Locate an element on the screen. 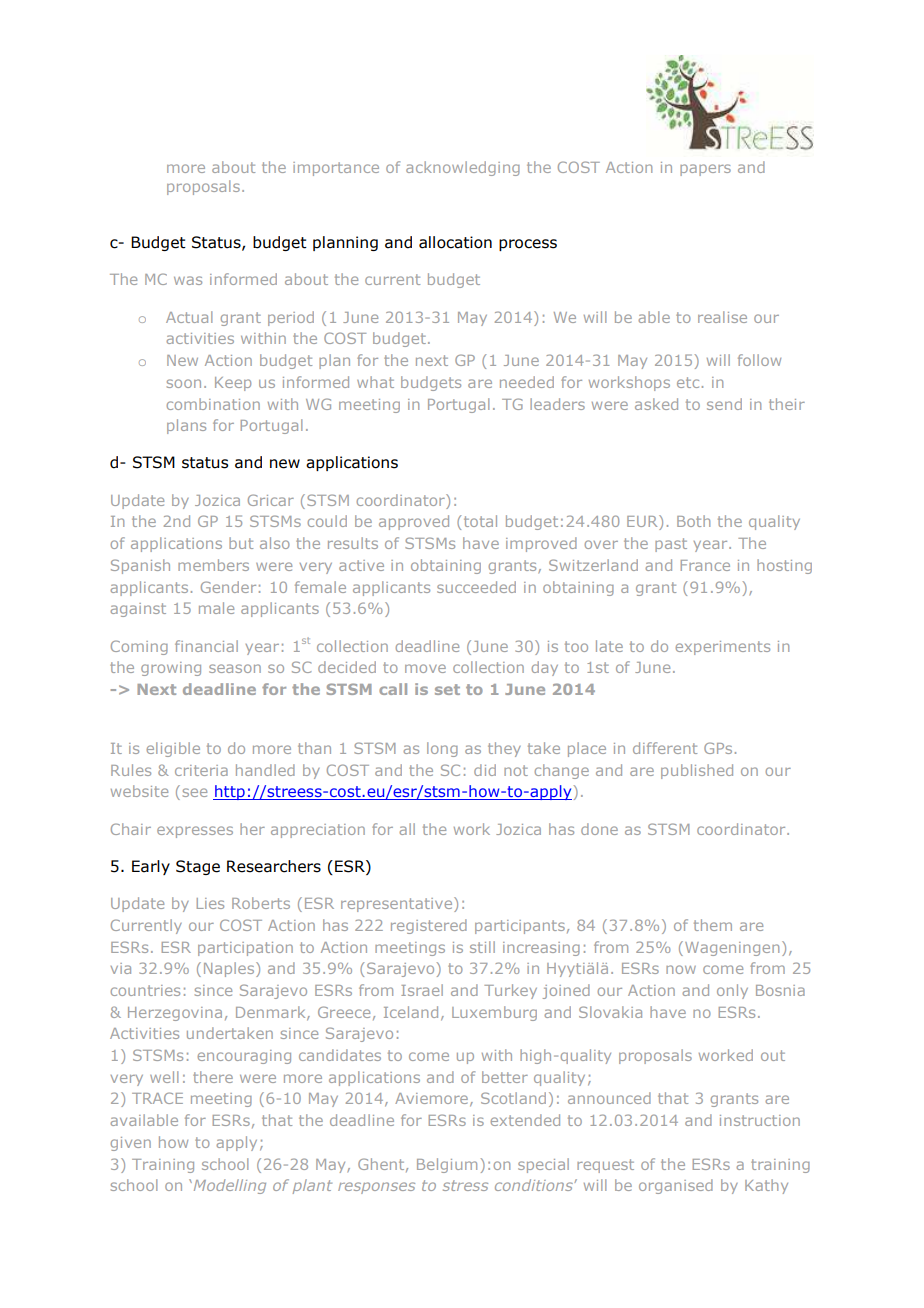  send is located at coordinates (724, 404).
